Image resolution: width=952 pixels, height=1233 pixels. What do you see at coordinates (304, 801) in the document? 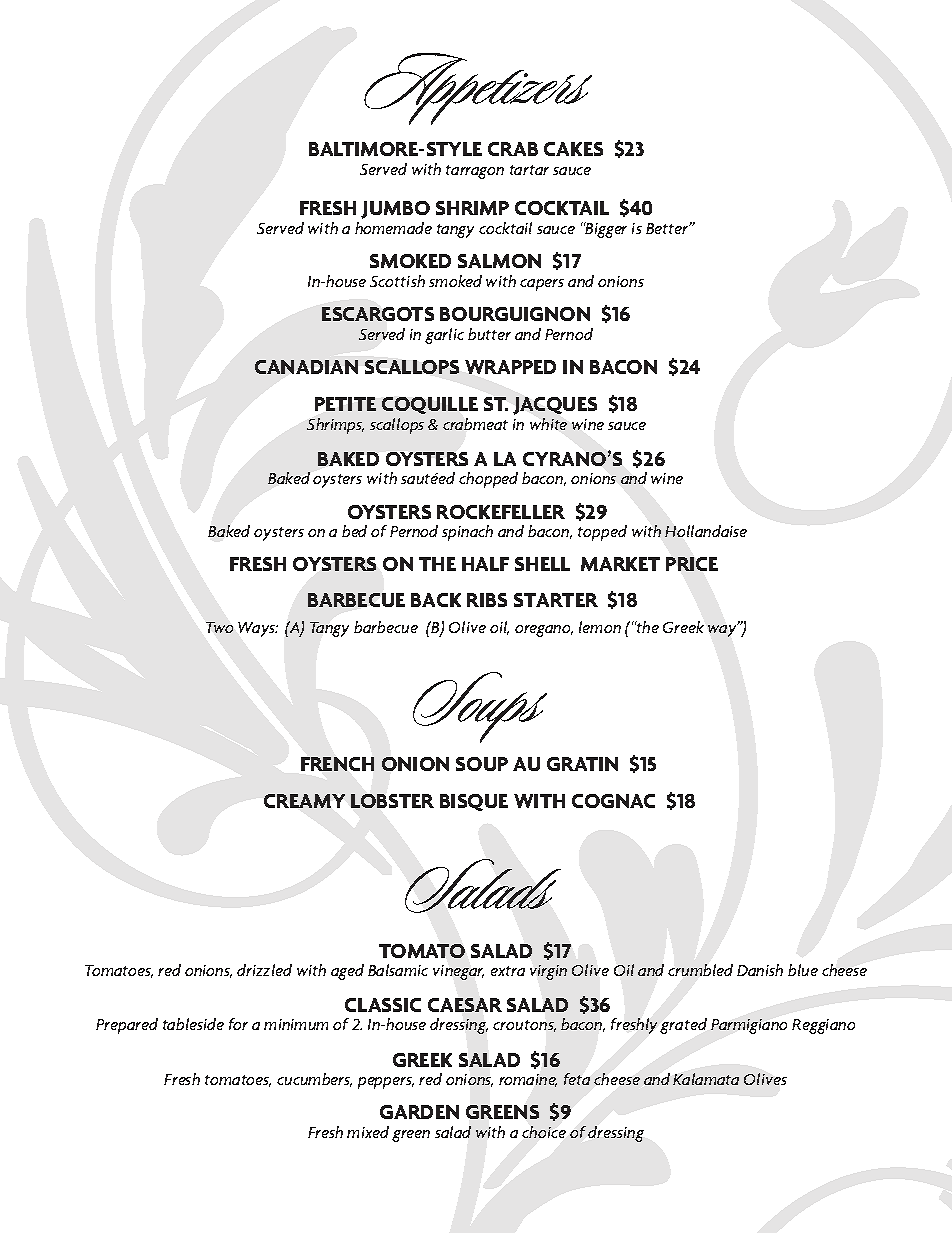
I see `CREAMY` at bounding box center [304, 801].
